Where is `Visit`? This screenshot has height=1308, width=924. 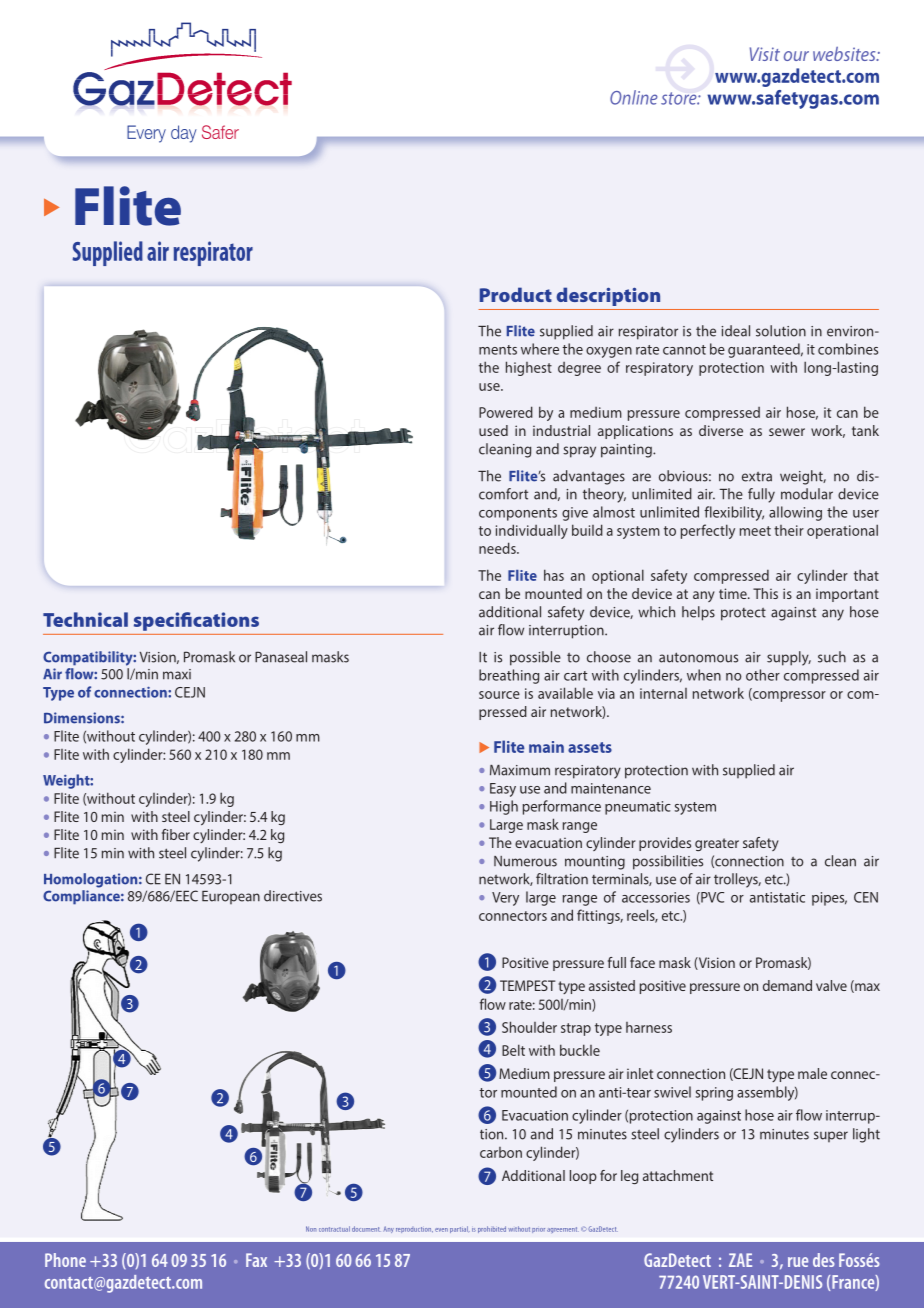 Visit is located at coordinates (765, 54).
